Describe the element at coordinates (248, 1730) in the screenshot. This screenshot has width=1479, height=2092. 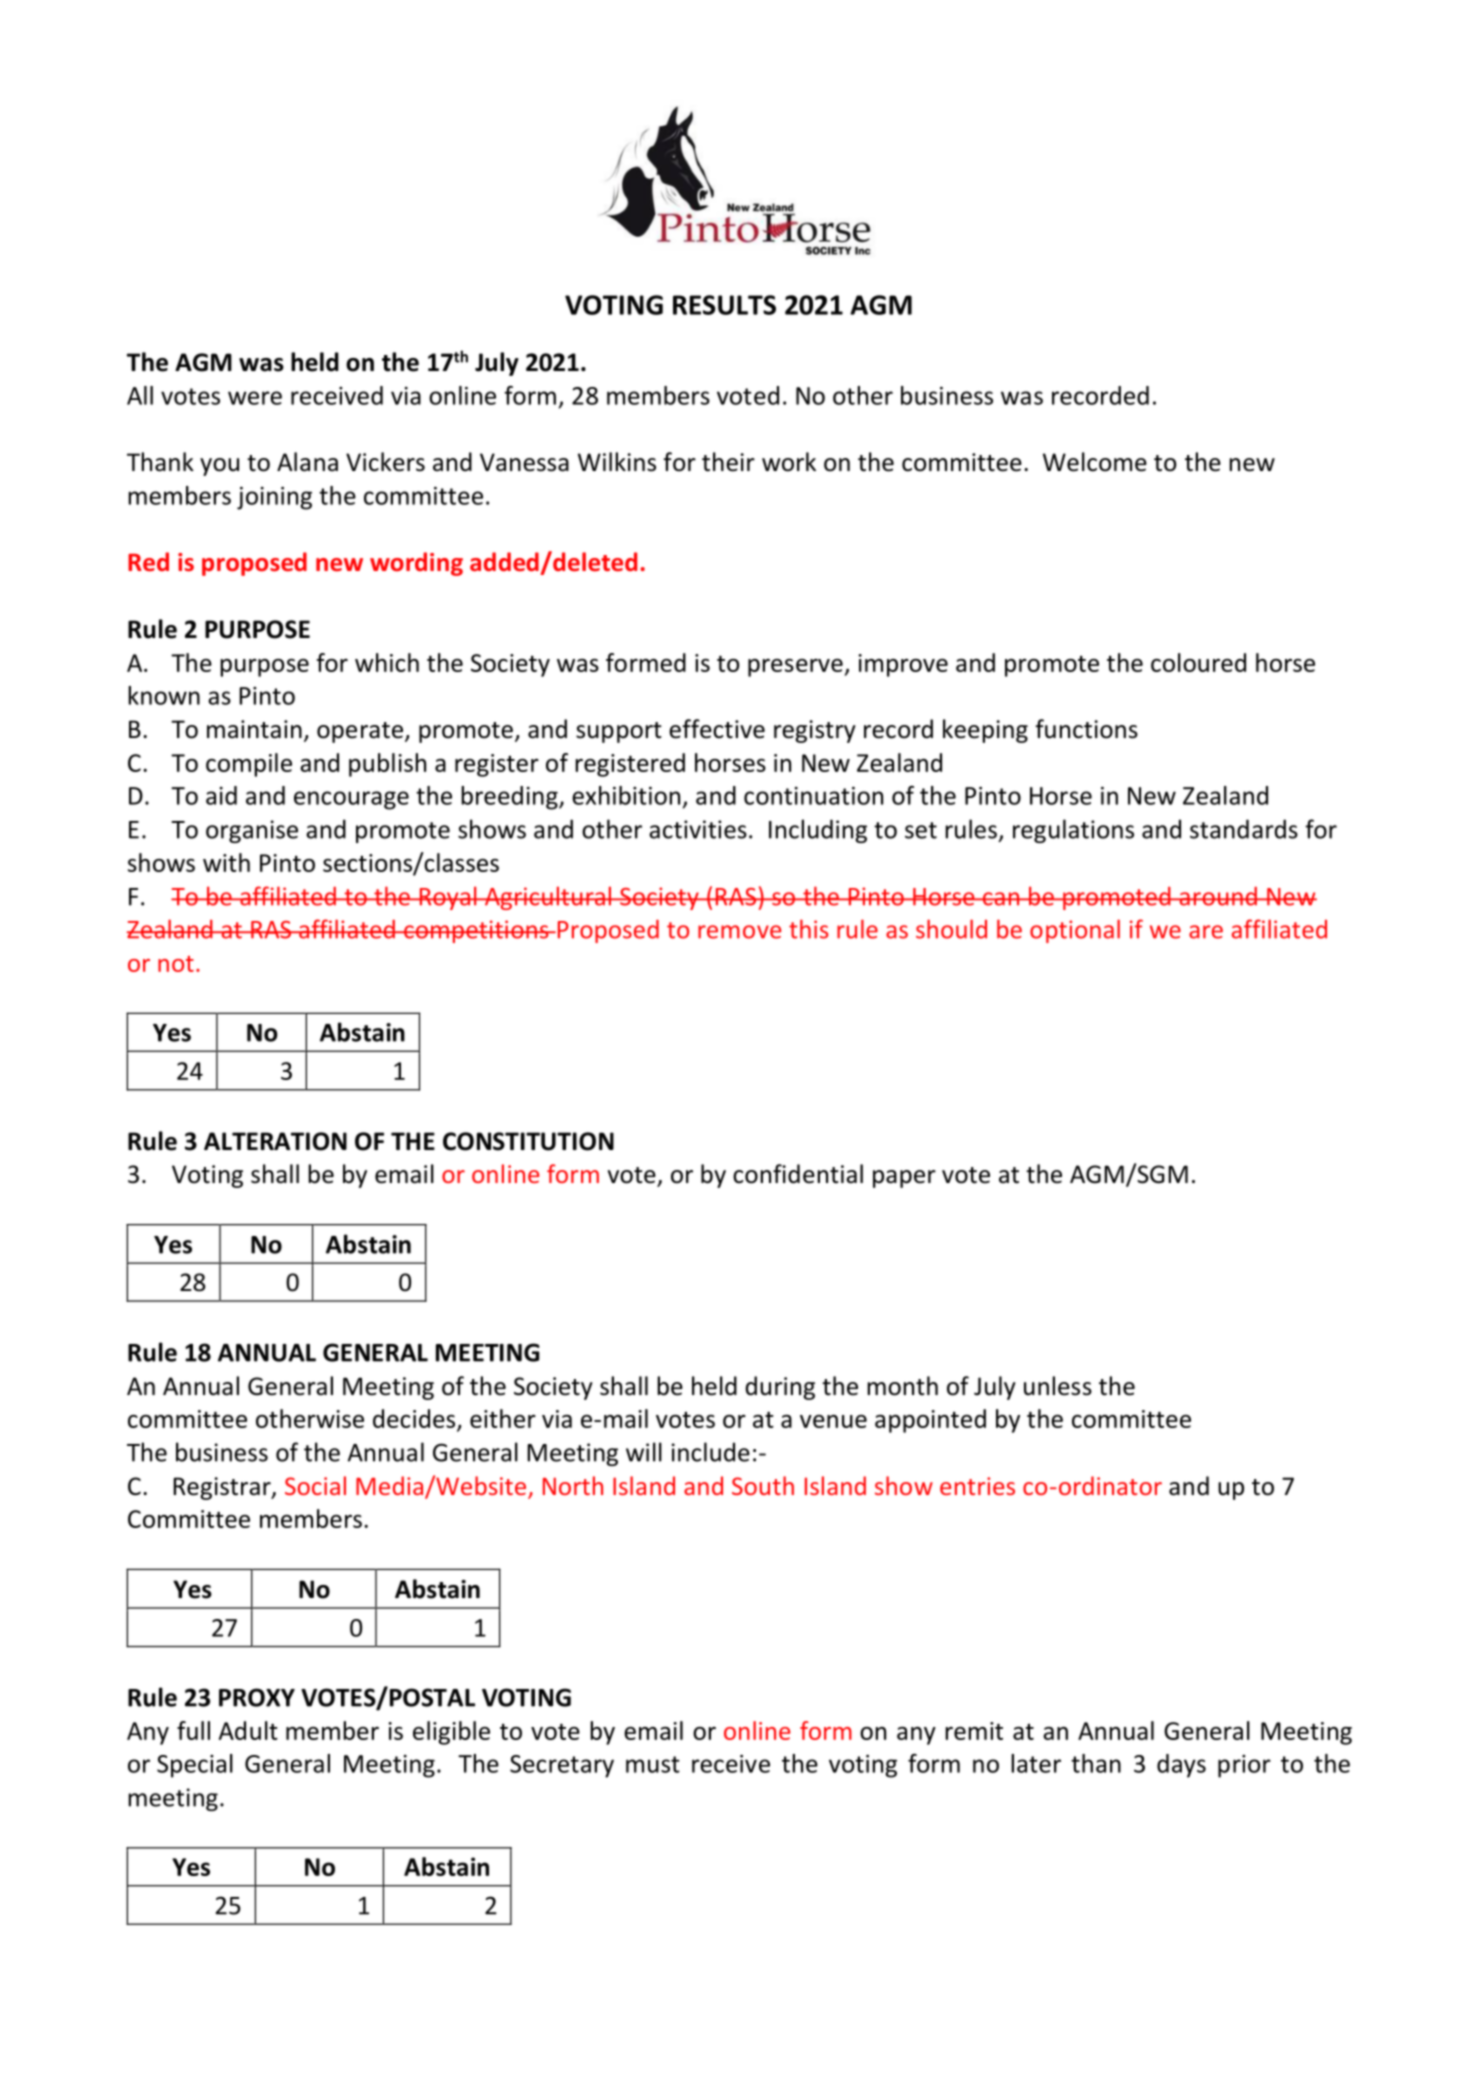
I see `Adult` at that location.
